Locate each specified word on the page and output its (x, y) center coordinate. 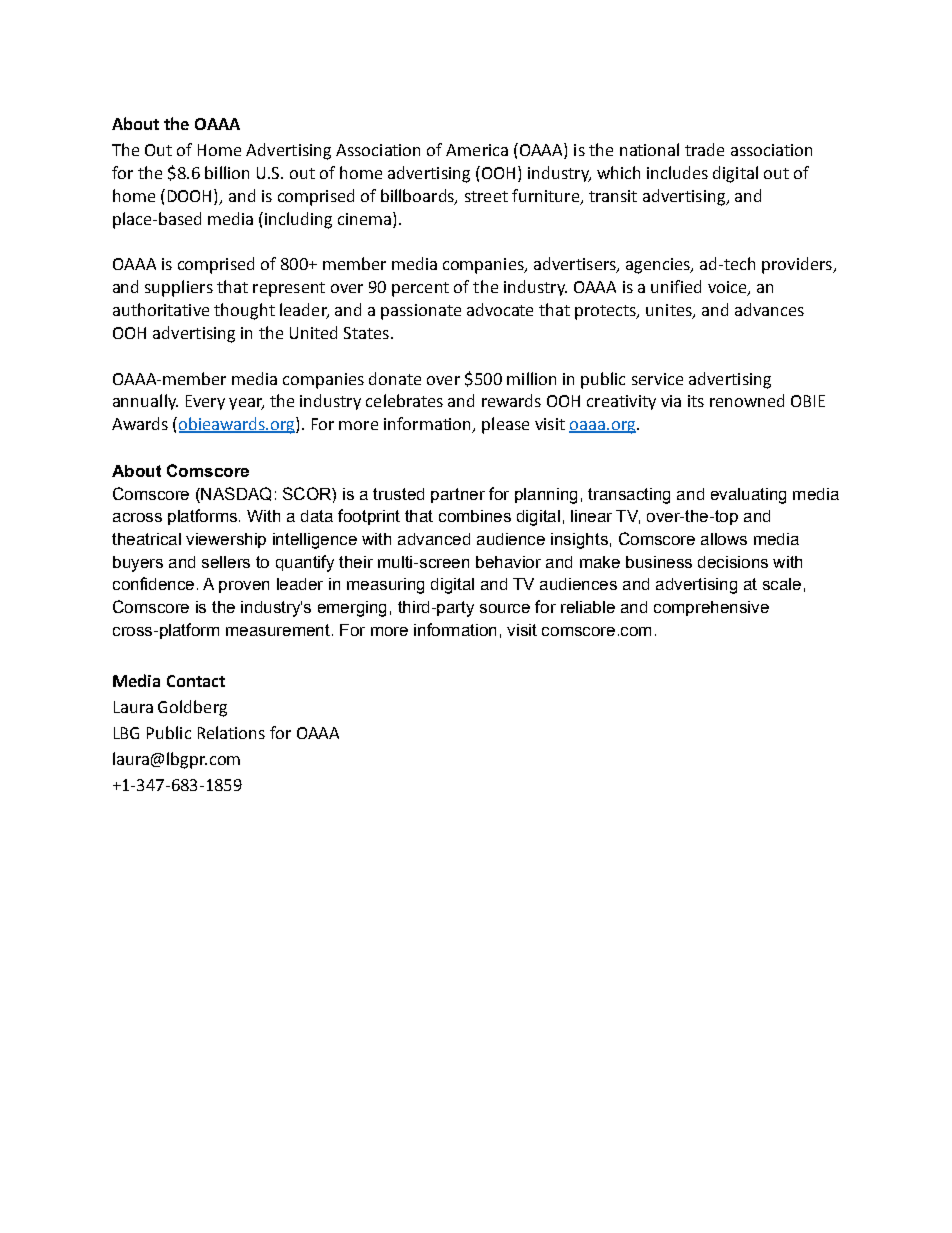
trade (704, 149)
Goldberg (192, 708)
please (505, 425)
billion (227, 172)
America (477, 150)
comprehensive (711, 608)
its (696, 401)
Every (205, 402)
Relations (231, 732)
